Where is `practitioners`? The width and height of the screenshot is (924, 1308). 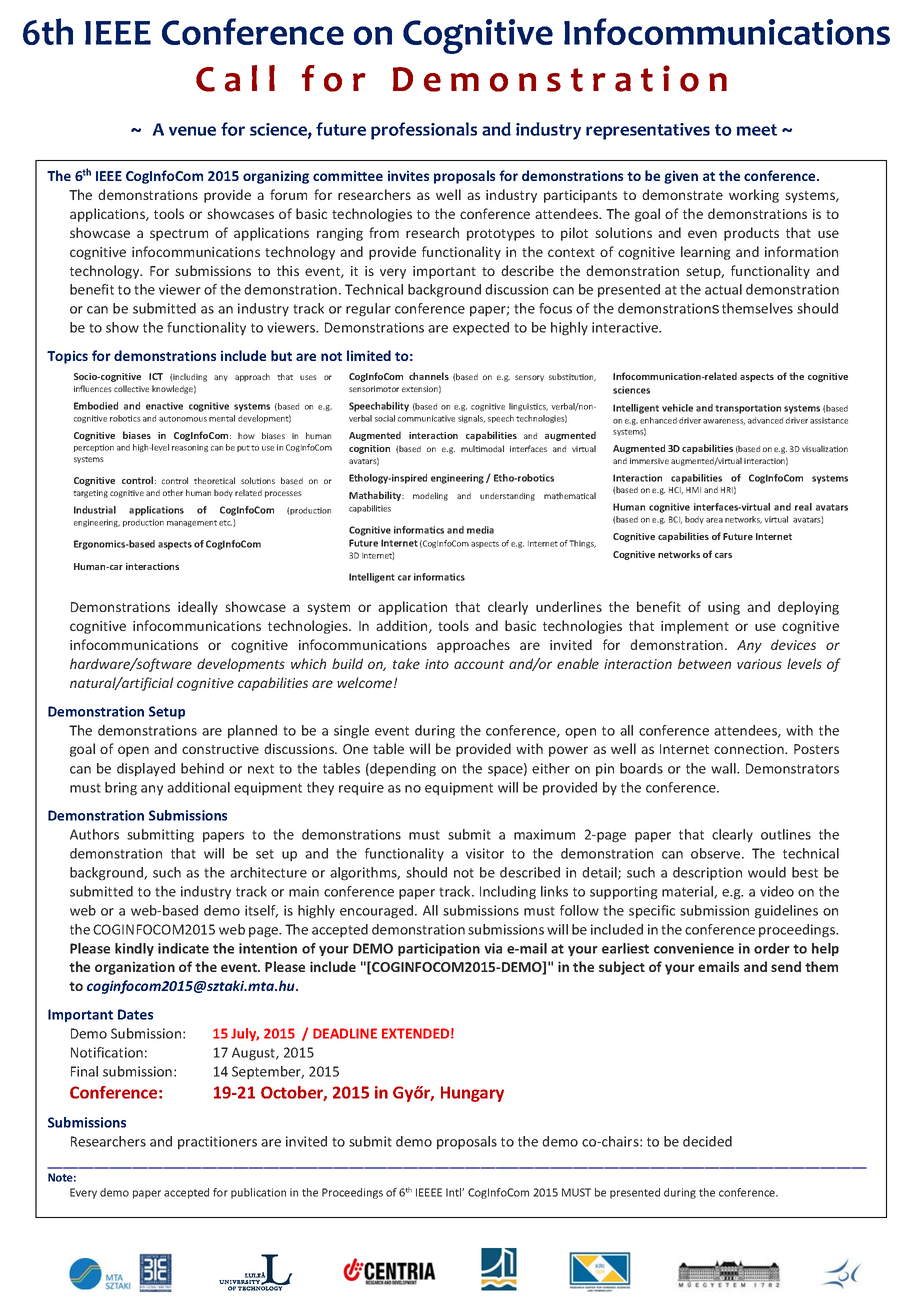
practitioners is located at coordinates (217, 1143).
